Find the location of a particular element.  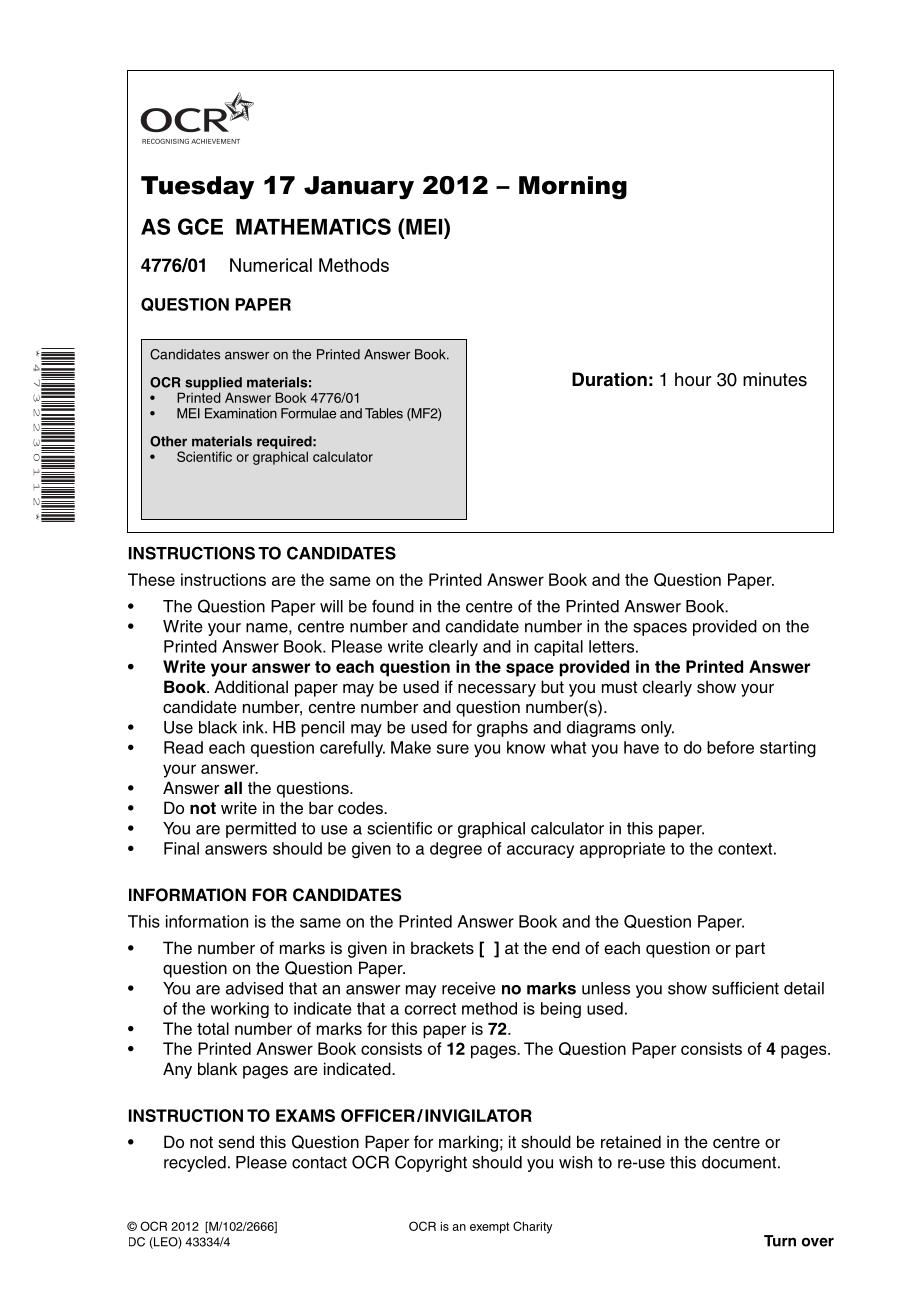

exempt is located at coordinates (489, 1228).
